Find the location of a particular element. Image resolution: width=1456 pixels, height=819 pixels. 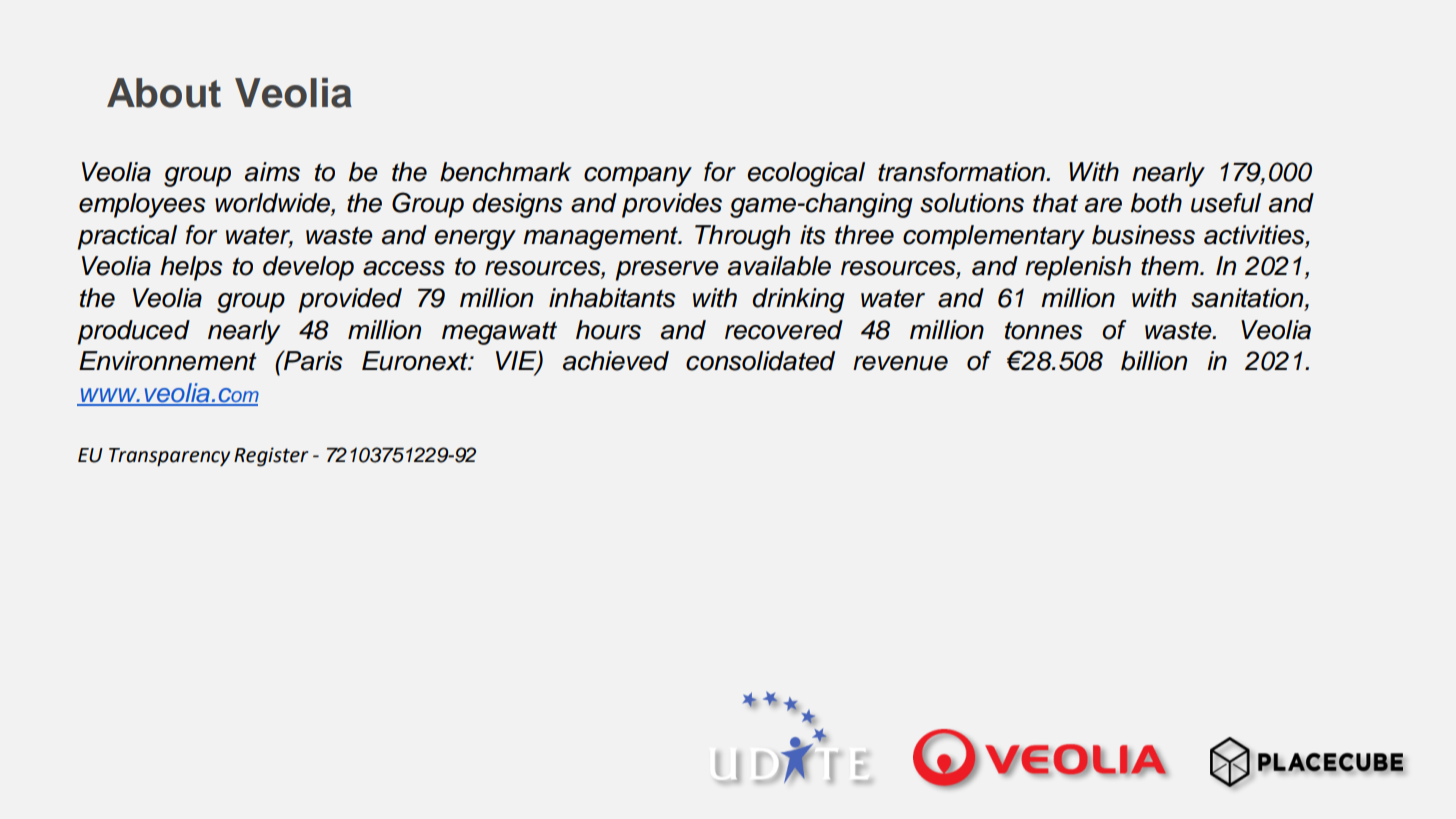

Register is located at coordinates (271, 457).
